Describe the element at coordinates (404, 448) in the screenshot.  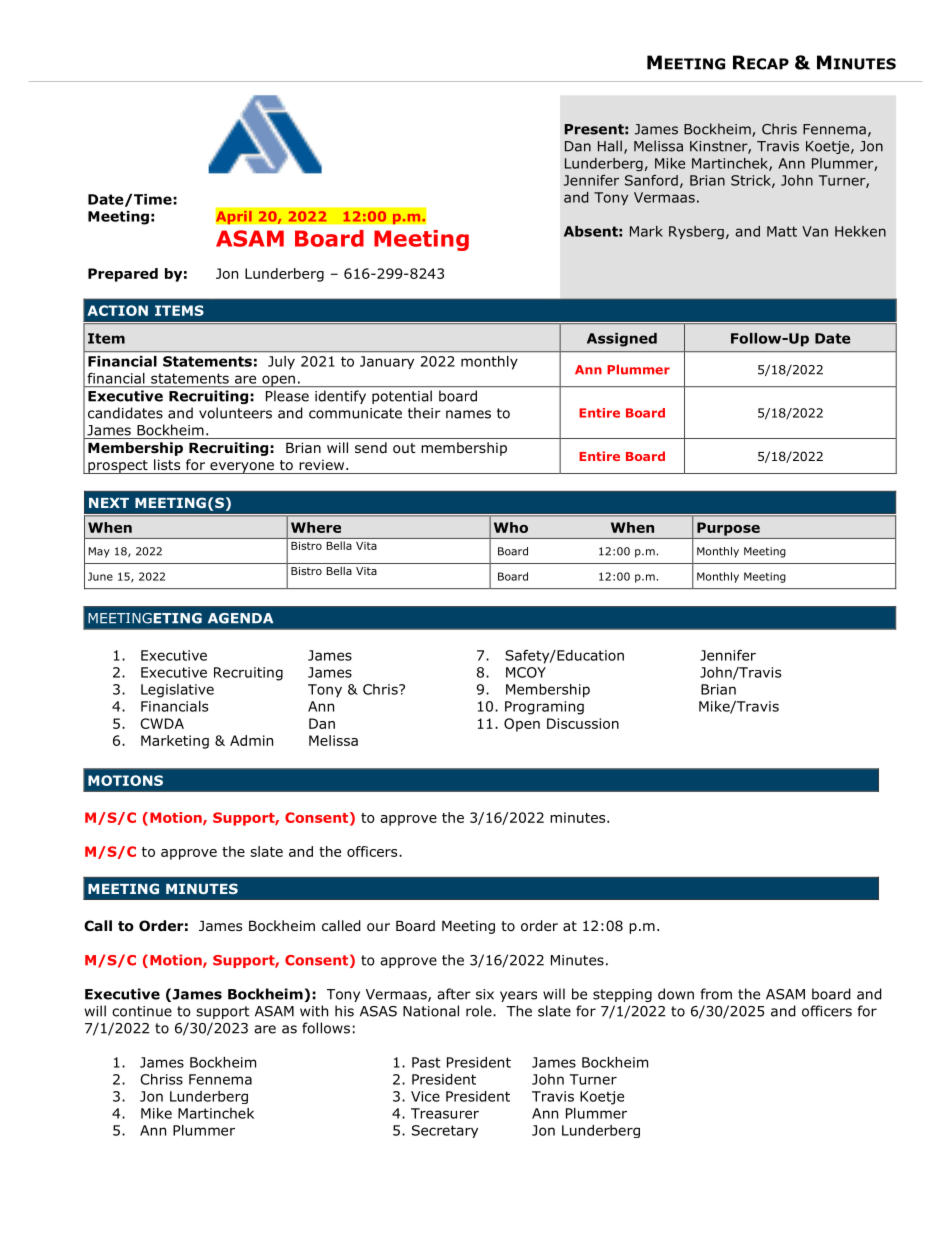
I see `out` at that location.
